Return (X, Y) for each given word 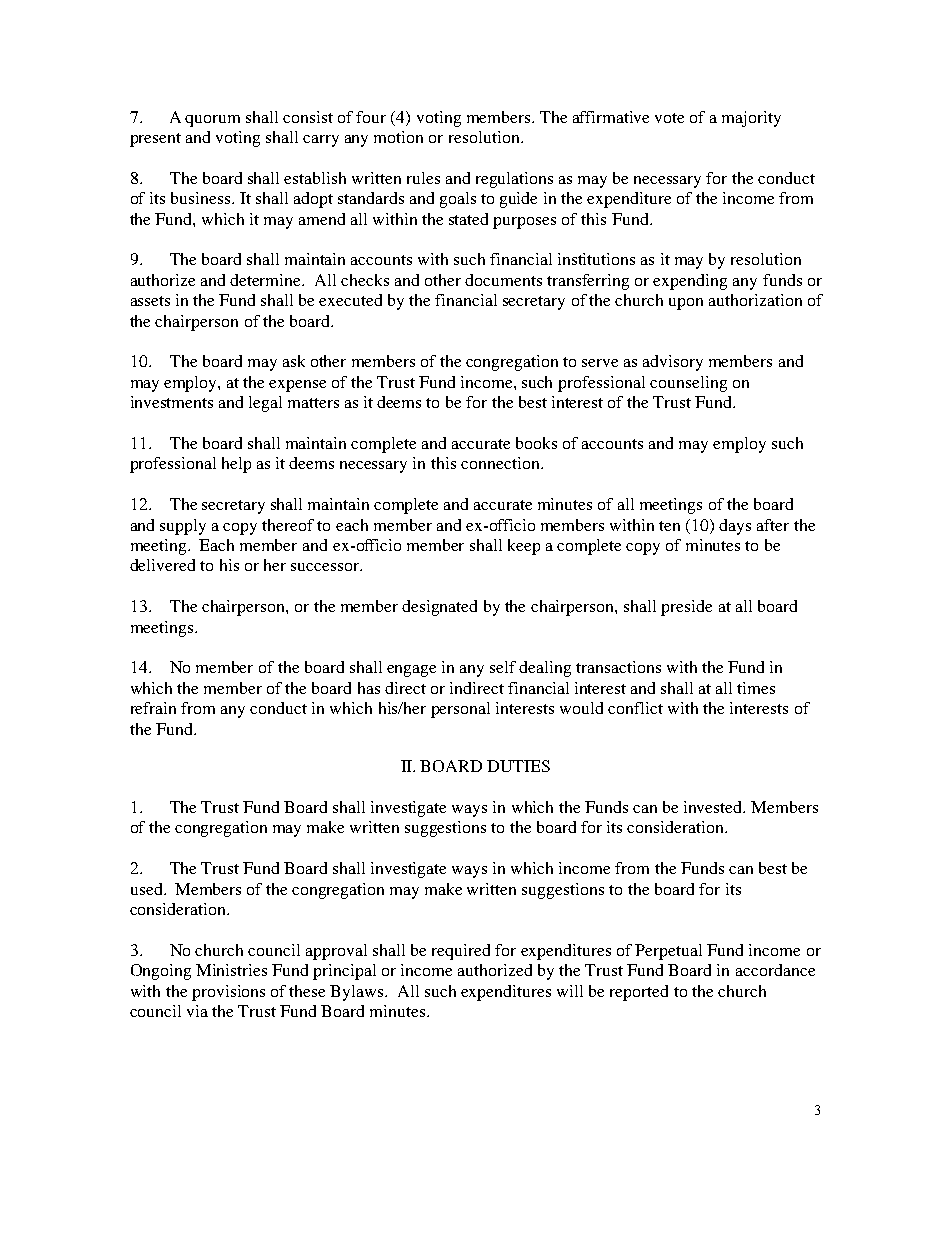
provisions (228, 993)
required (461, 952)
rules (423, 178)
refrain (153, 708)
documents (503, 280)
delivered (162, 565)
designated (439, 608)
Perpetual (668, 952)
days (735, 527)
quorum (212, 121)
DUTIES (518, 766)
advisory (673, 363)
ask (294, 361)
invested (714, 807)
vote (669, 118)
